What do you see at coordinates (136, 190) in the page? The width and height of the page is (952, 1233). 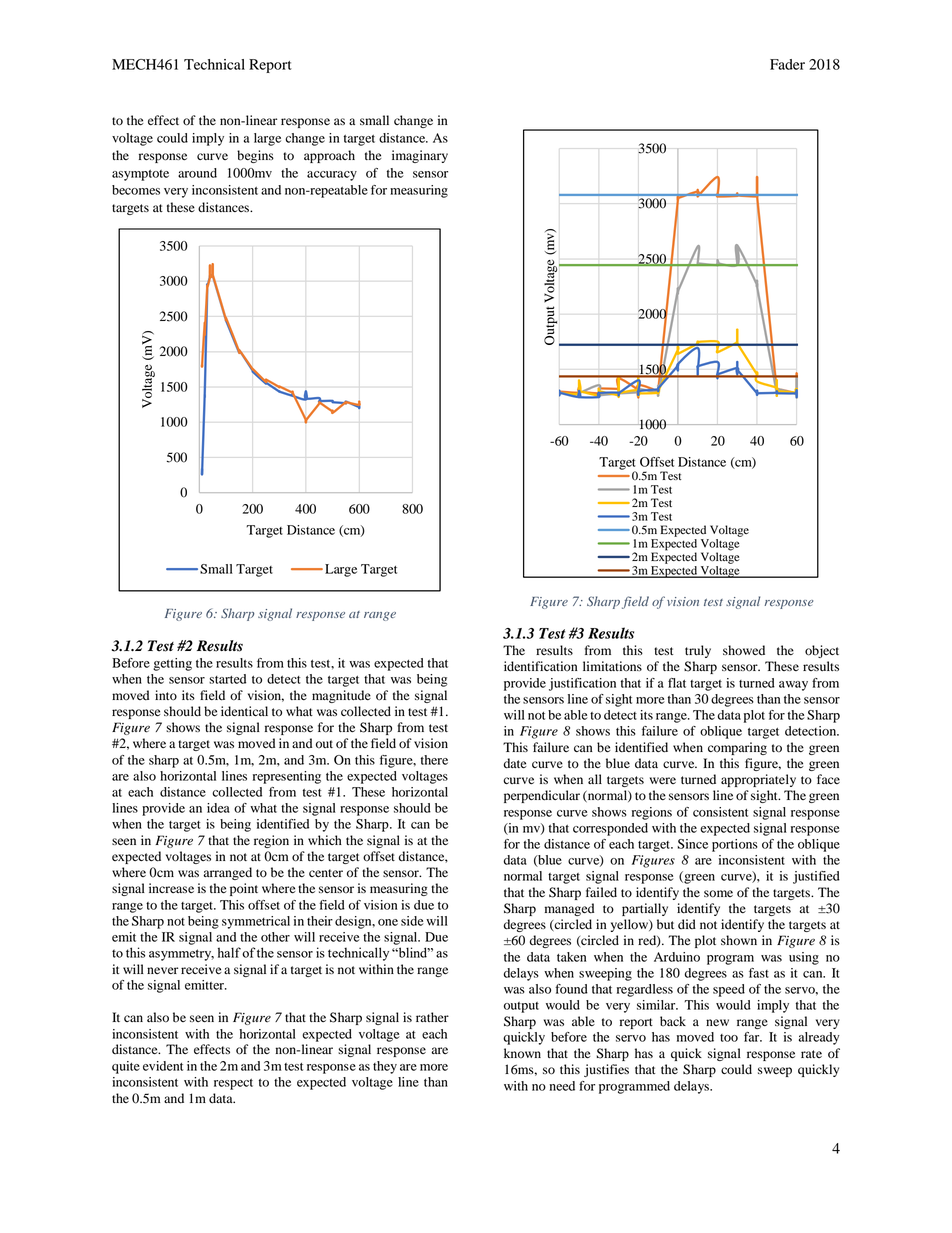 I see `becomes` at bounding box center [136, 190].
